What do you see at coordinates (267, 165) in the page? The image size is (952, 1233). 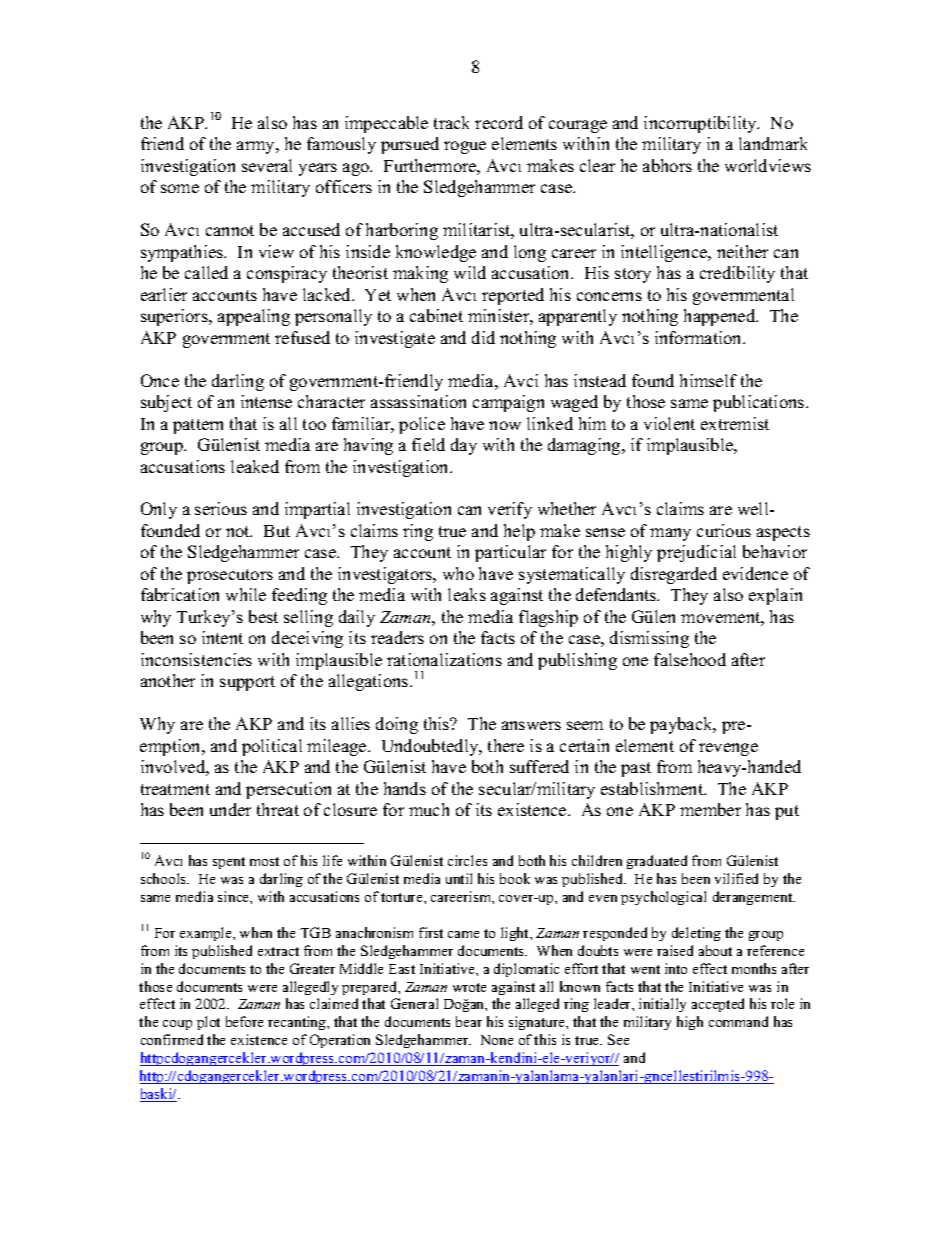 I see `several` at bounding box center [267, 165].
